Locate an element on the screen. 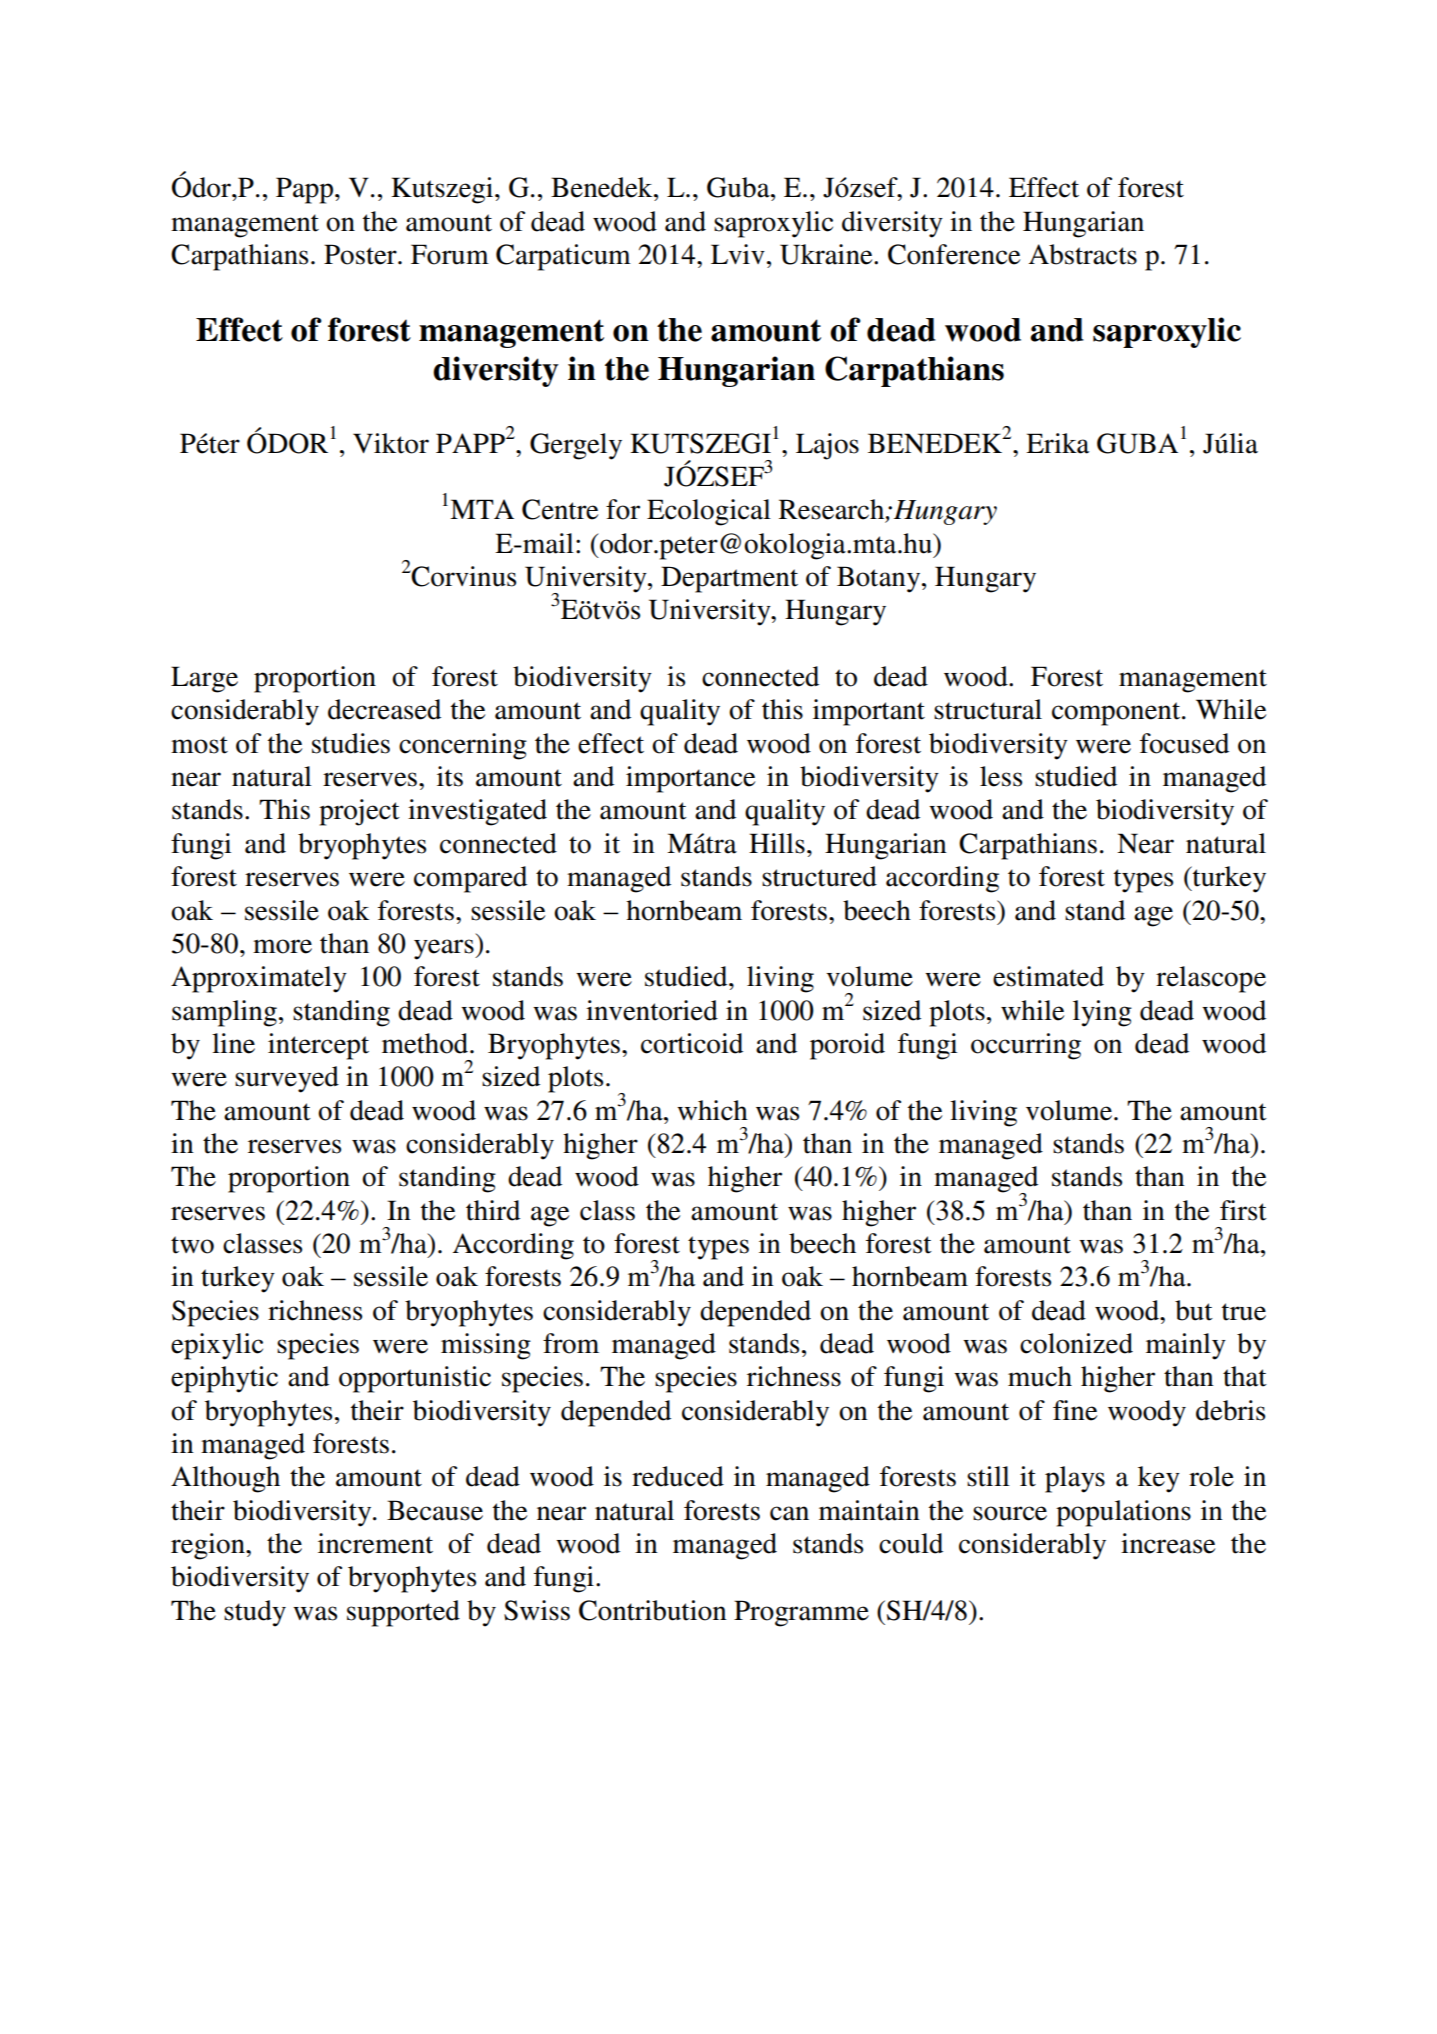 Image resolution: width=1437 pixels, height=2034 pixels. estimated is located at coordinates (1048, 976).
